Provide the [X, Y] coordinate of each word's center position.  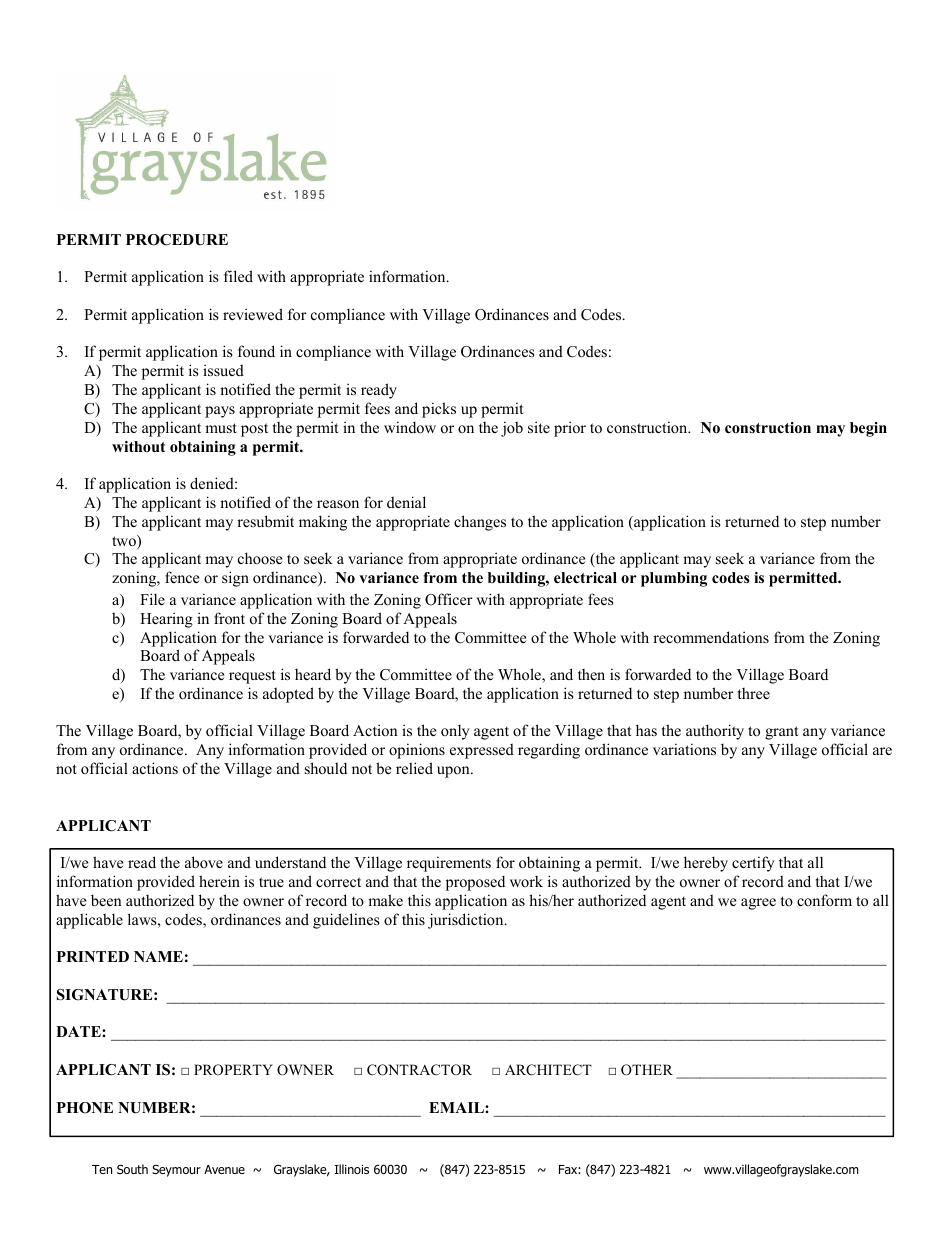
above [204, 862]
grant [781, 733]
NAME [158, 956]
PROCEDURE [177, 240]
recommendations [711, 637]
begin [868, 429]
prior [570, 429]
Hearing [166, 620]
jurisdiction [467, 921]
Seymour [176, 1170]
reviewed [253, 314]
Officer [449, 599]
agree [758, 904]
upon [454, 772]
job [512, 429]
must [221, 428]
